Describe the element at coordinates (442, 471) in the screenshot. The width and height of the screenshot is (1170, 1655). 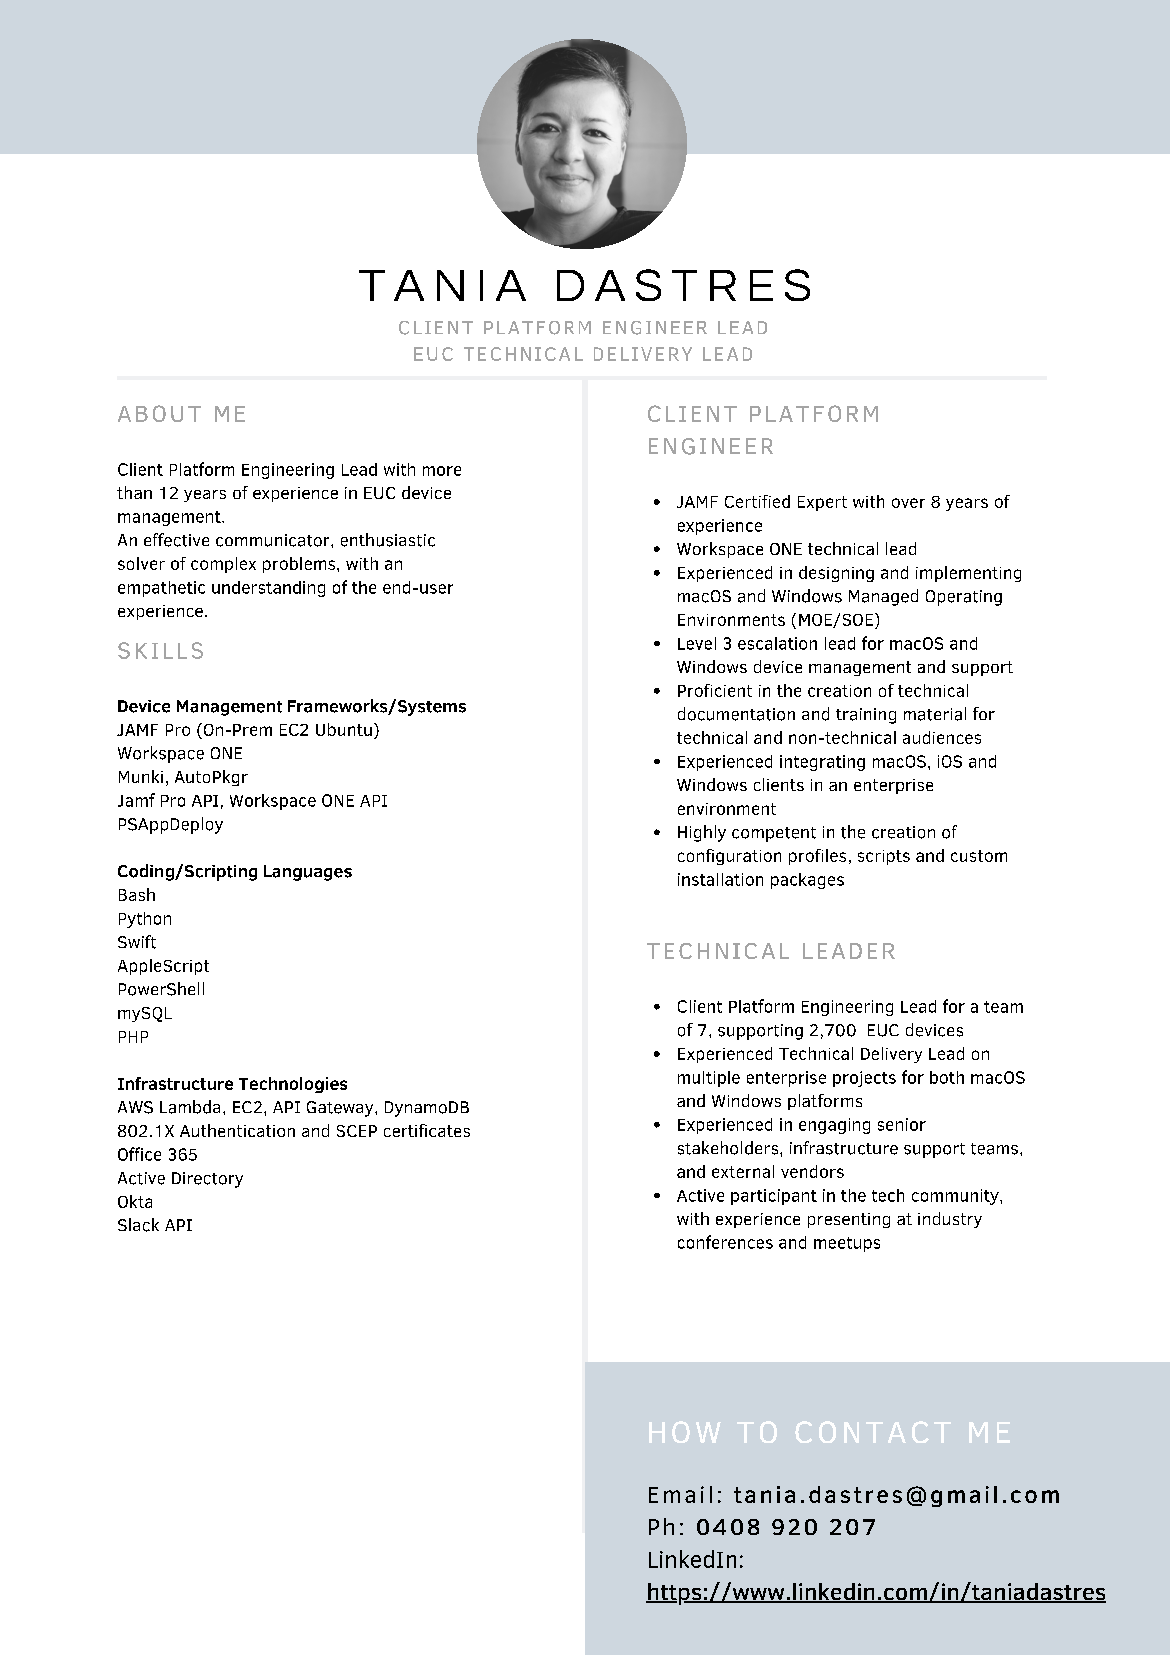
I see `more` at that location.
